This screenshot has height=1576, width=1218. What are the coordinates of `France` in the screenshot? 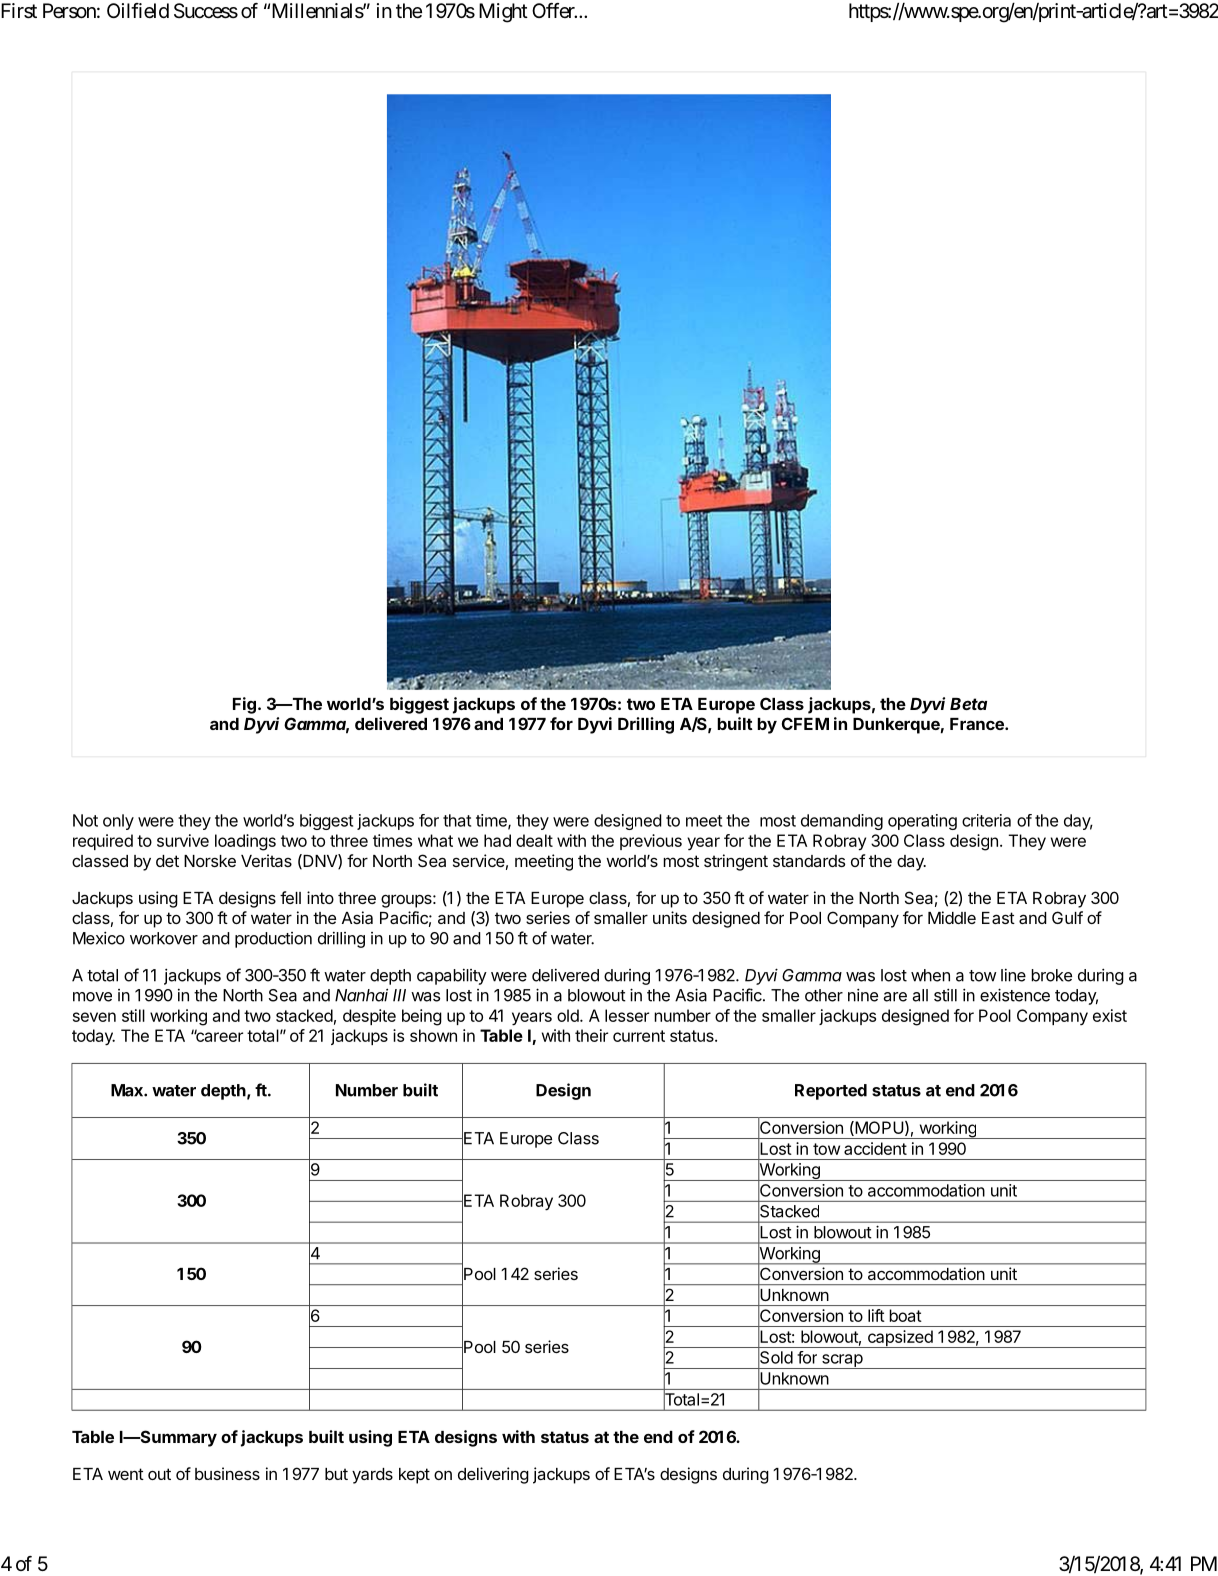 It's located at (978, 724).
